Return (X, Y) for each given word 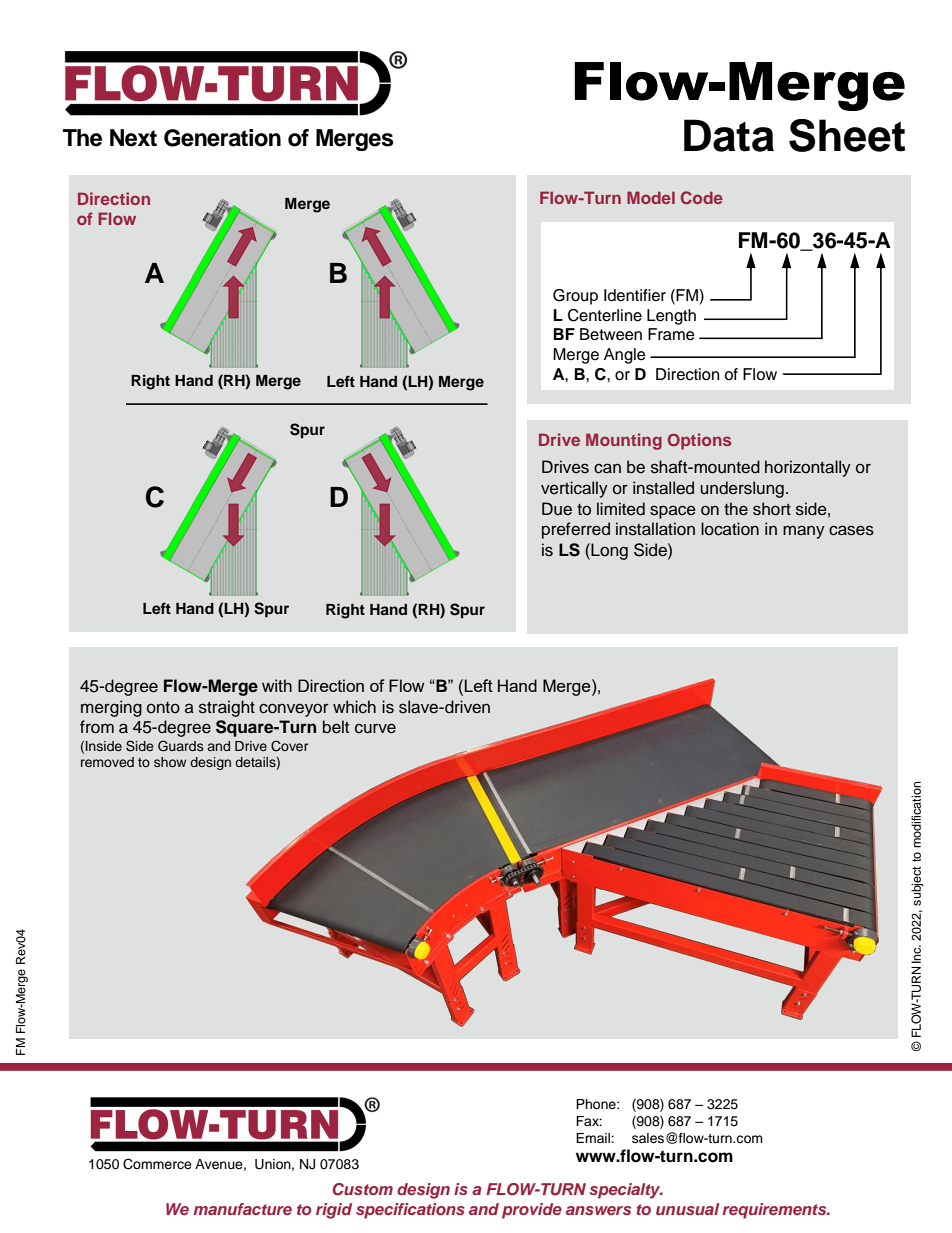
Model (651, 197)
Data (729, 135)
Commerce (157, 1164)
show (170, 762)
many (804, 532)
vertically (574, 489)
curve (375, 728)
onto (163, 708)
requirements (776, 1211)
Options (699, 441)
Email (594, 1138)
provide (532, 1211)
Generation (222, 138)
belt (336, 727)
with (277, 685)
